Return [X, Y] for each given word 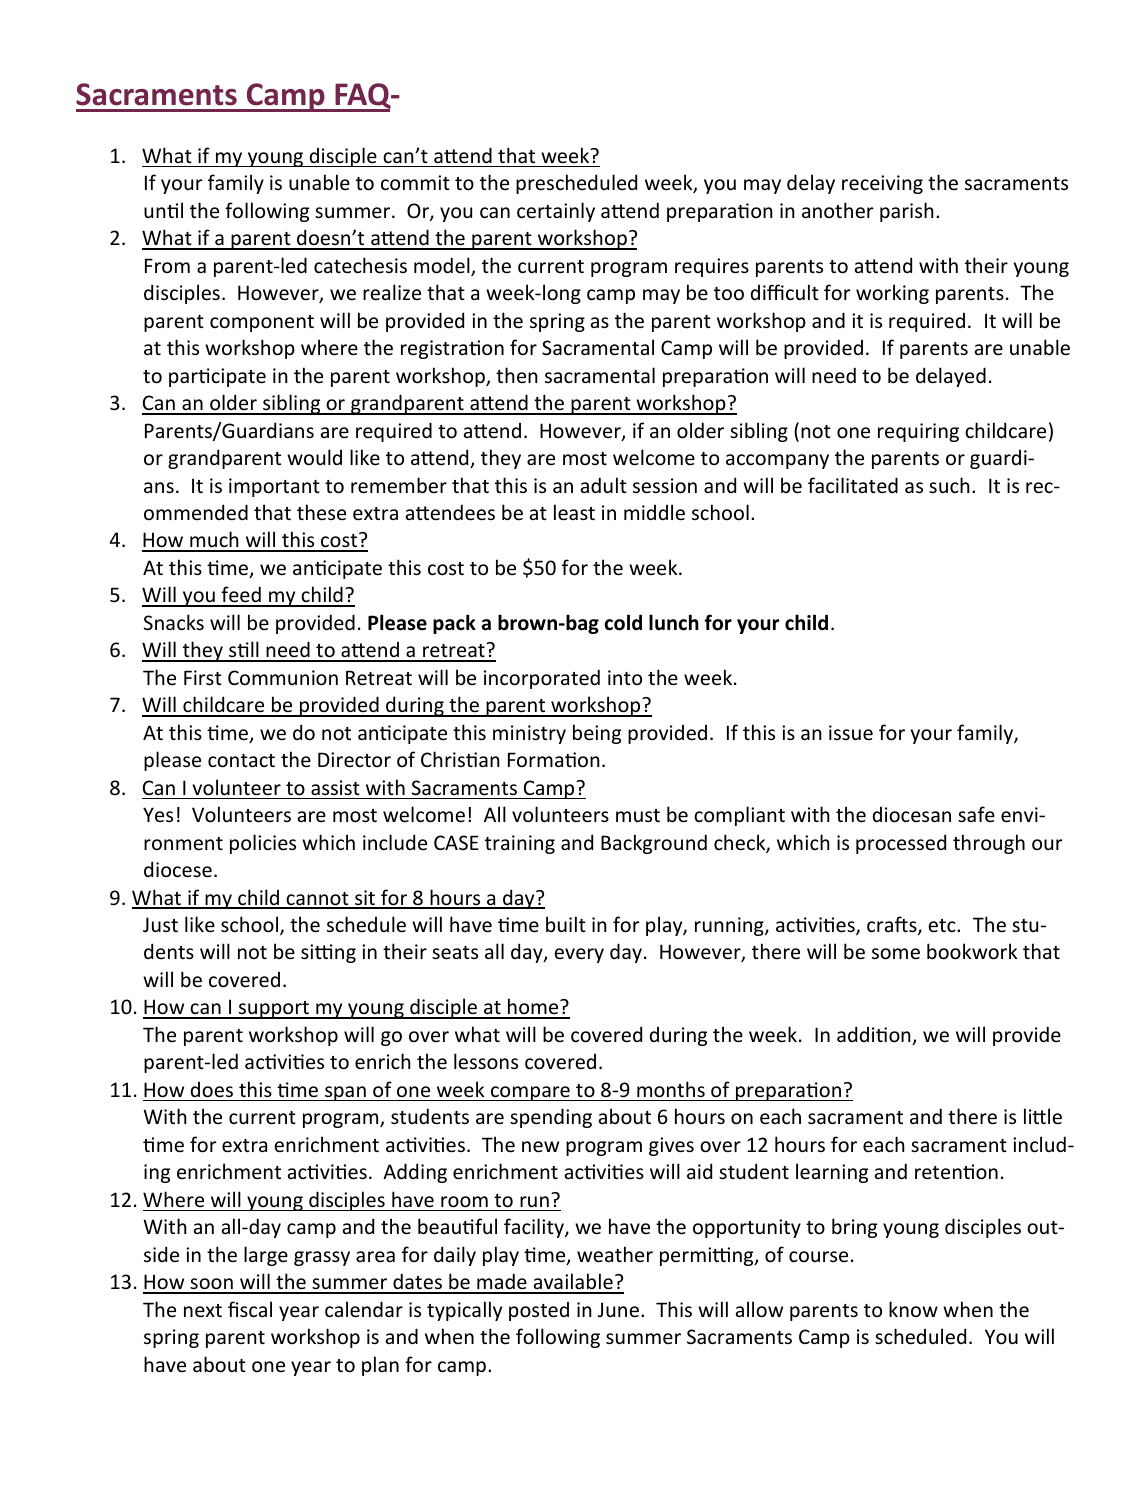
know [913, 1309]
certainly [556, 212]
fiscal [250, 1309]
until [163, 210]
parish [907, 212]
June [618, 1310]
